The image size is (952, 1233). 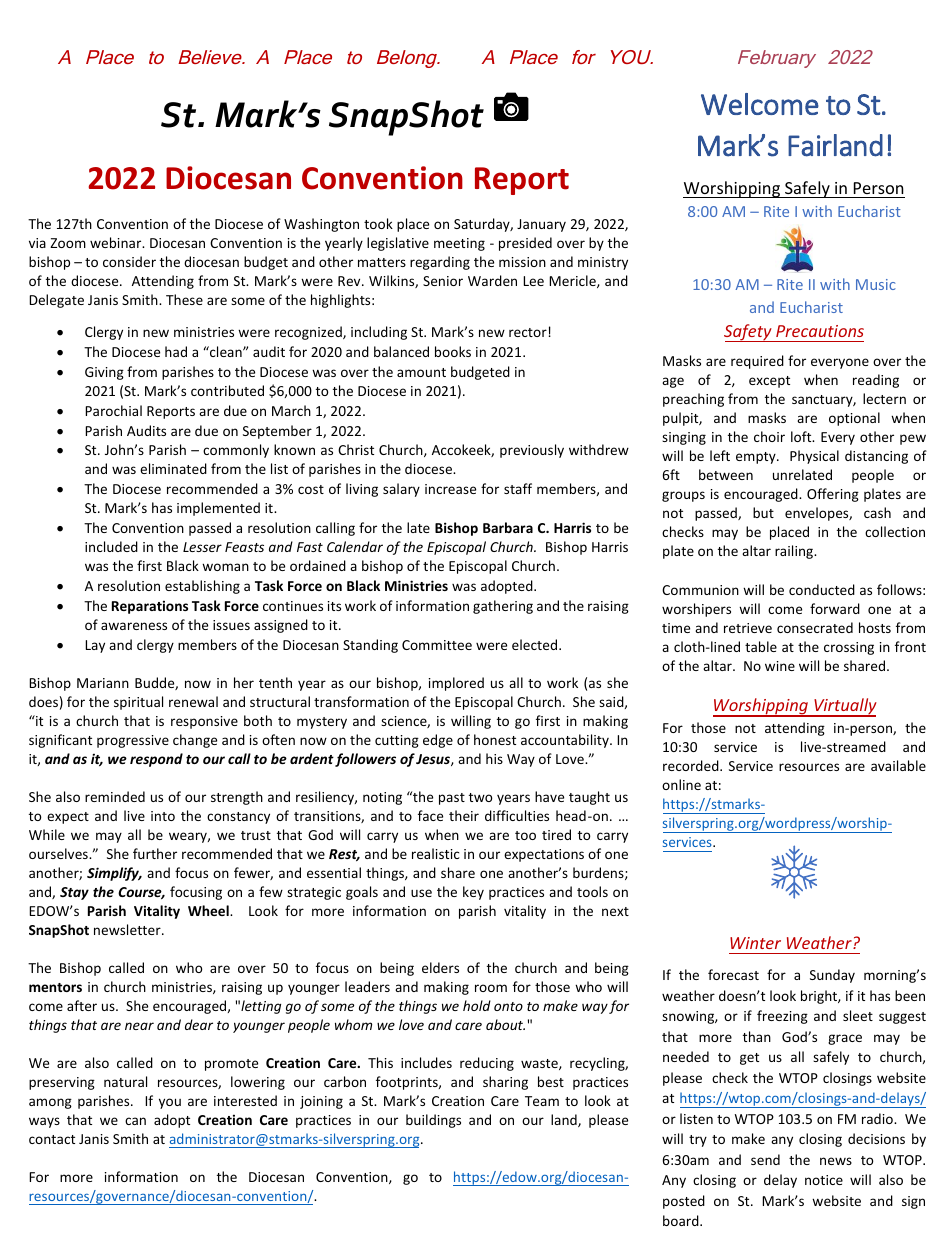 I want to click on consider, so click(x=129, y=261).
